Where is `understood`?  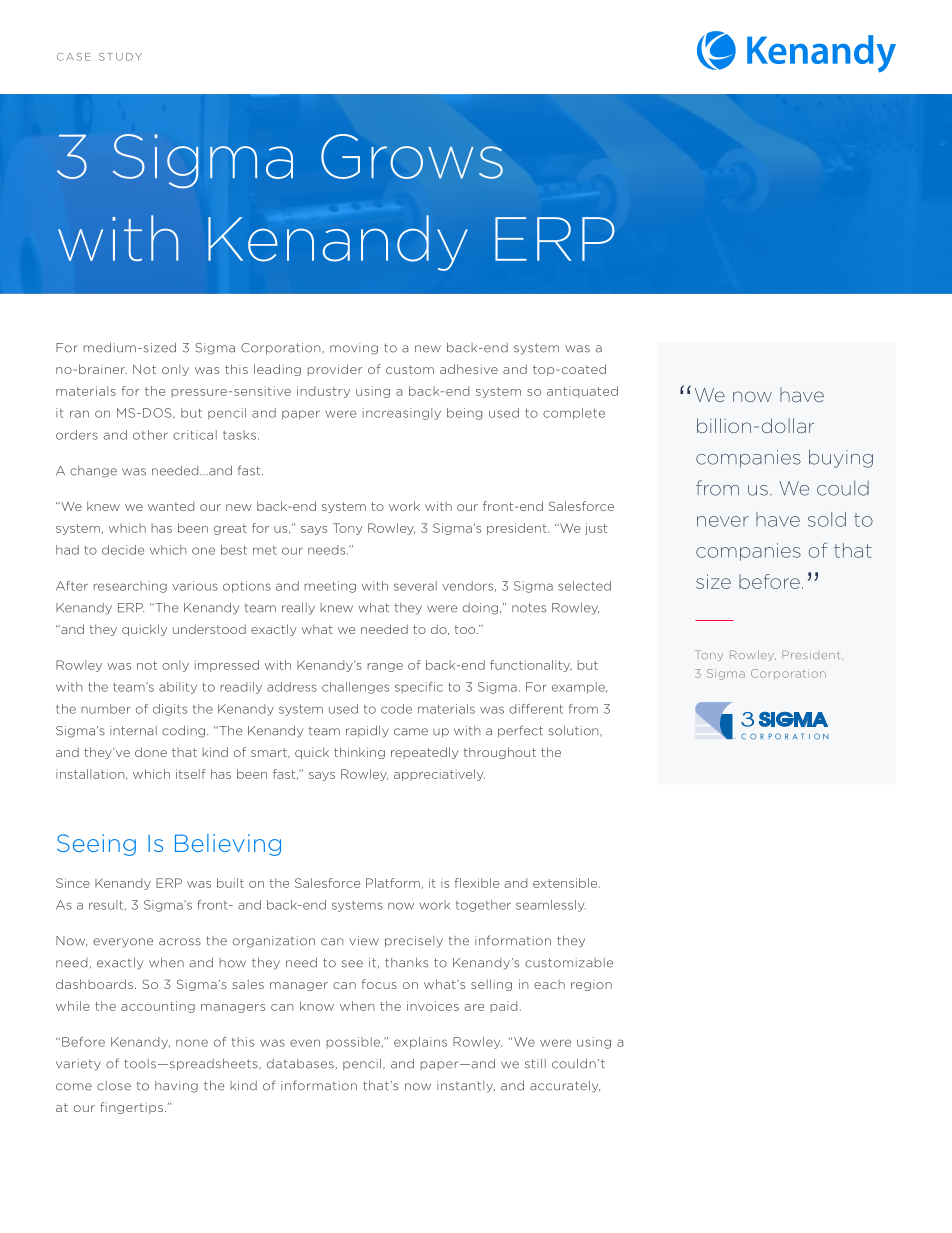
understood is located at coordinates (209, 629).
